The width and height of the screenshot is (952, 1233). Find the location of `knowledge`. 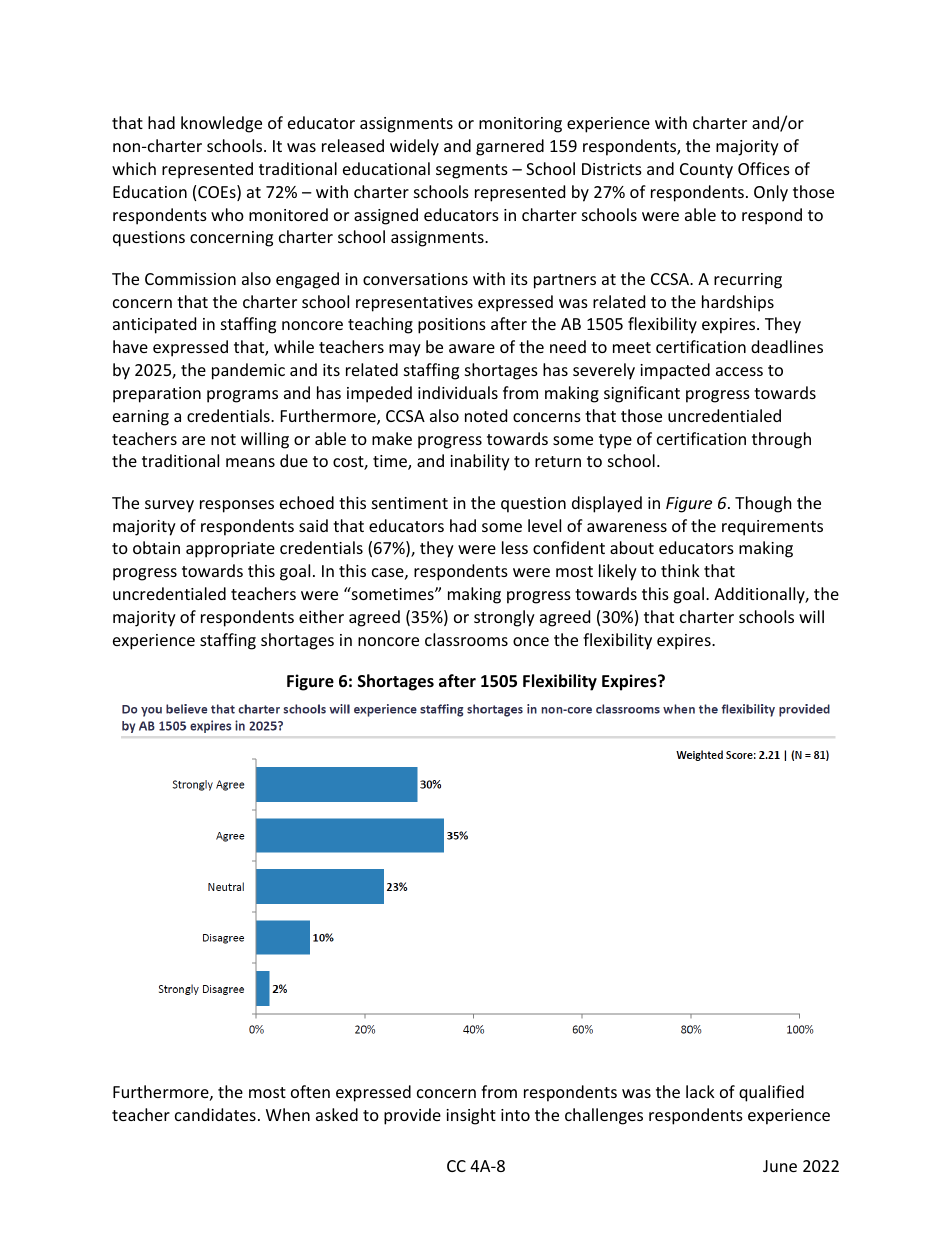

knowledge is located at coordinates (221, 124).
